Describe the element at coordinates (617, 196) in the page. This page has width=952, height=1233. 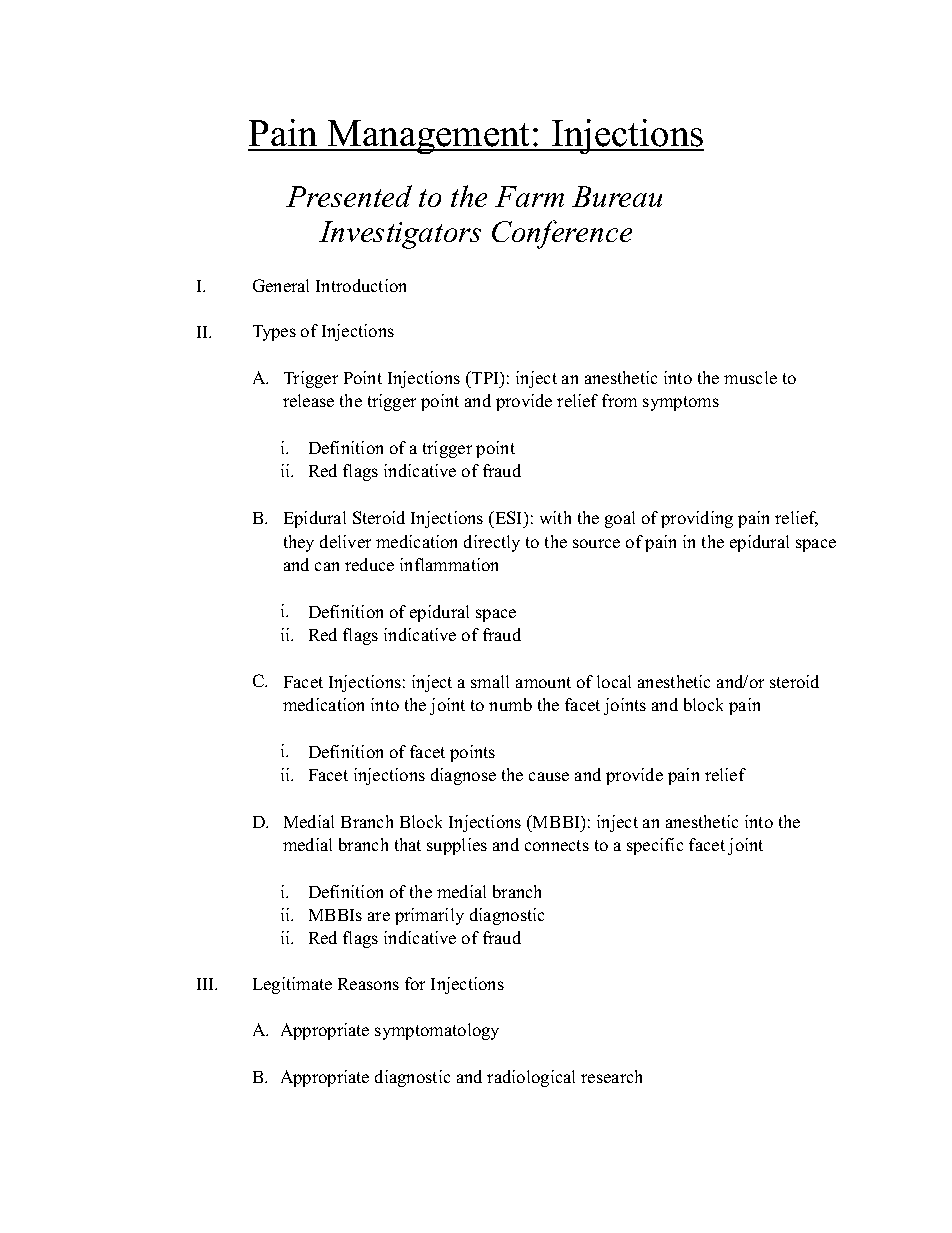
I see `Bureau` at that location.
